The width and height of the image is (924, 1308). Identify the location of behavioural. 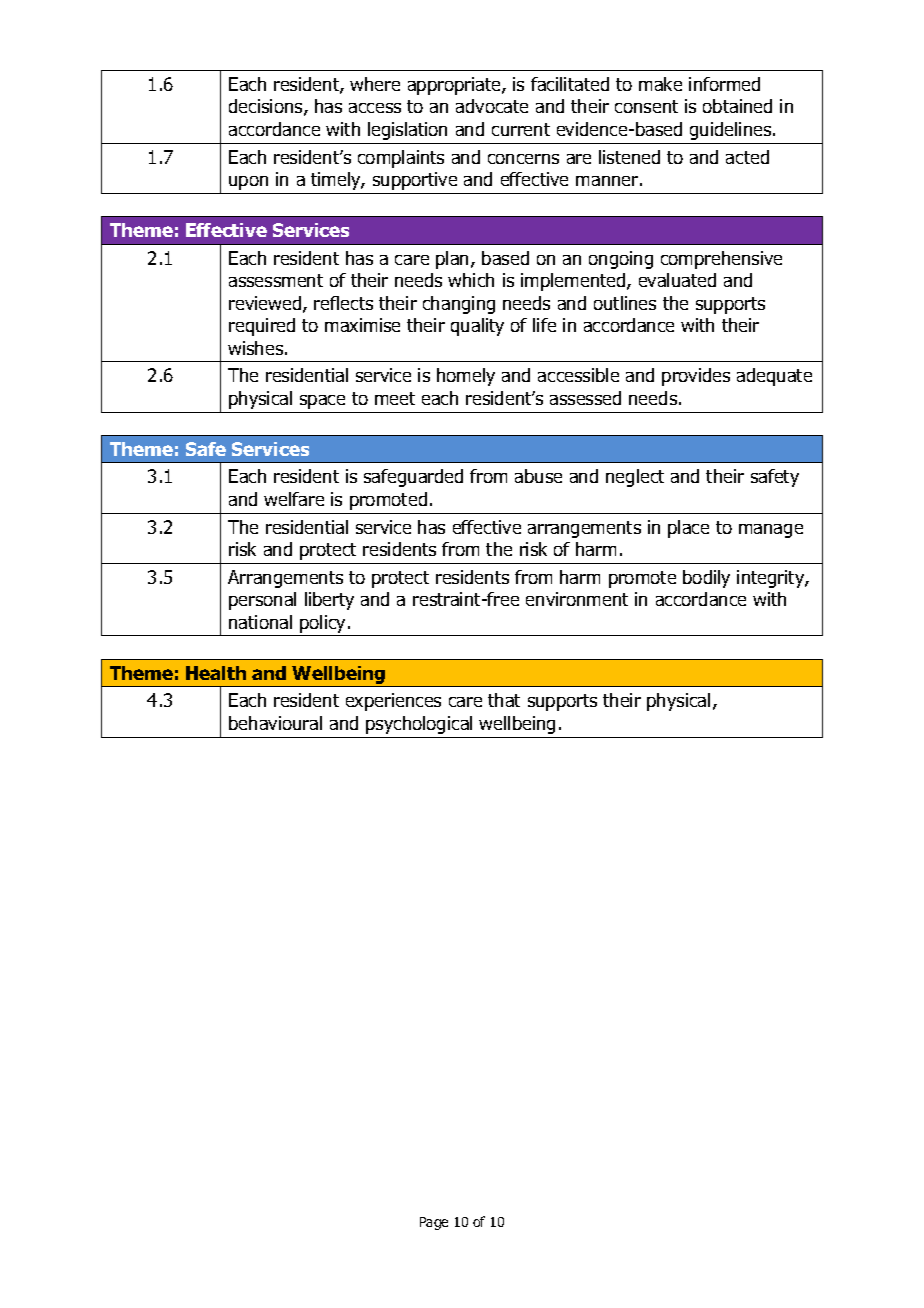
(275, 723).
